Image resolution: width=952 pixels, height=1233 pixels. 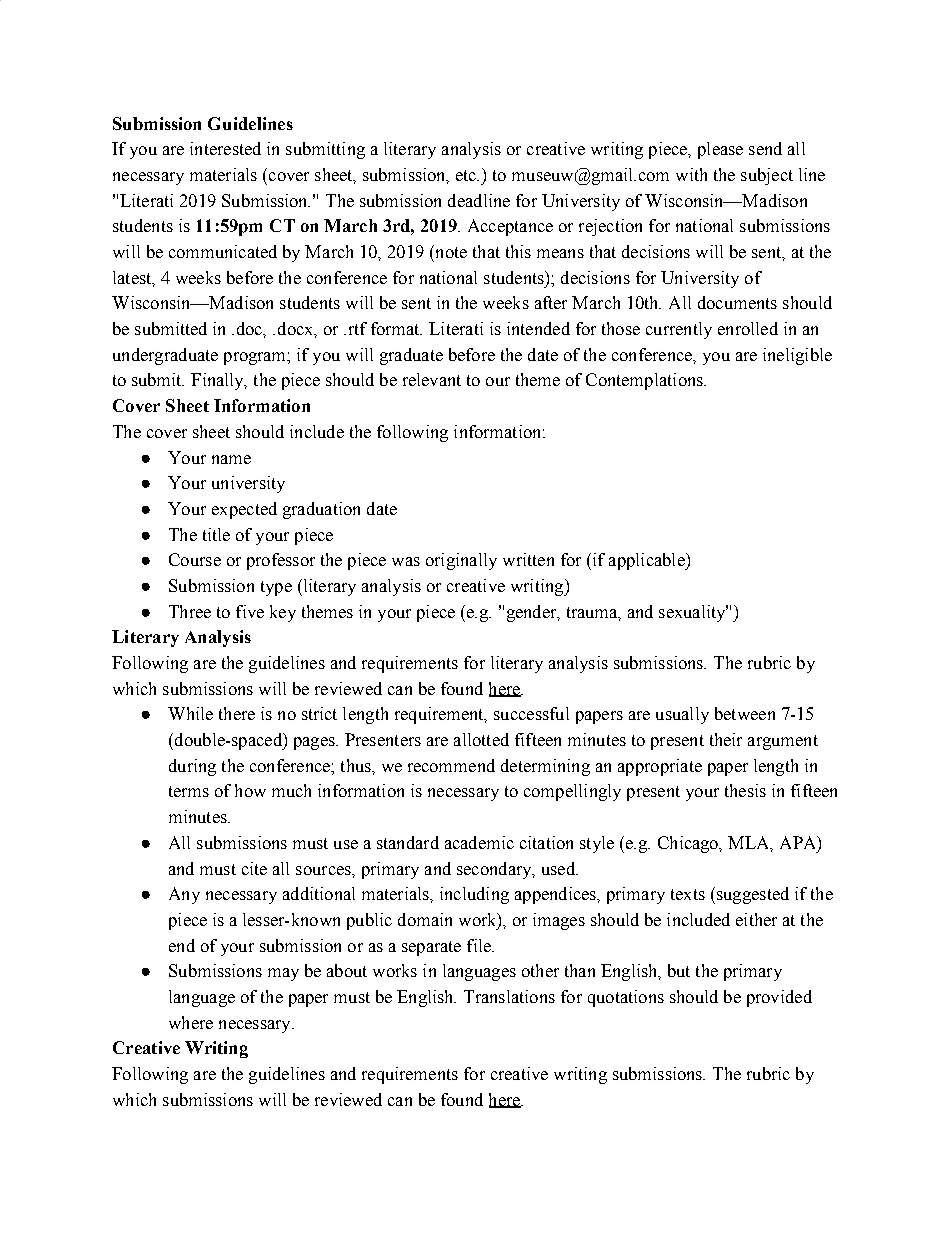 What do you see at coordinates (218, 381) in the document?
I see `Finally` at bounding box center [218, 381].
